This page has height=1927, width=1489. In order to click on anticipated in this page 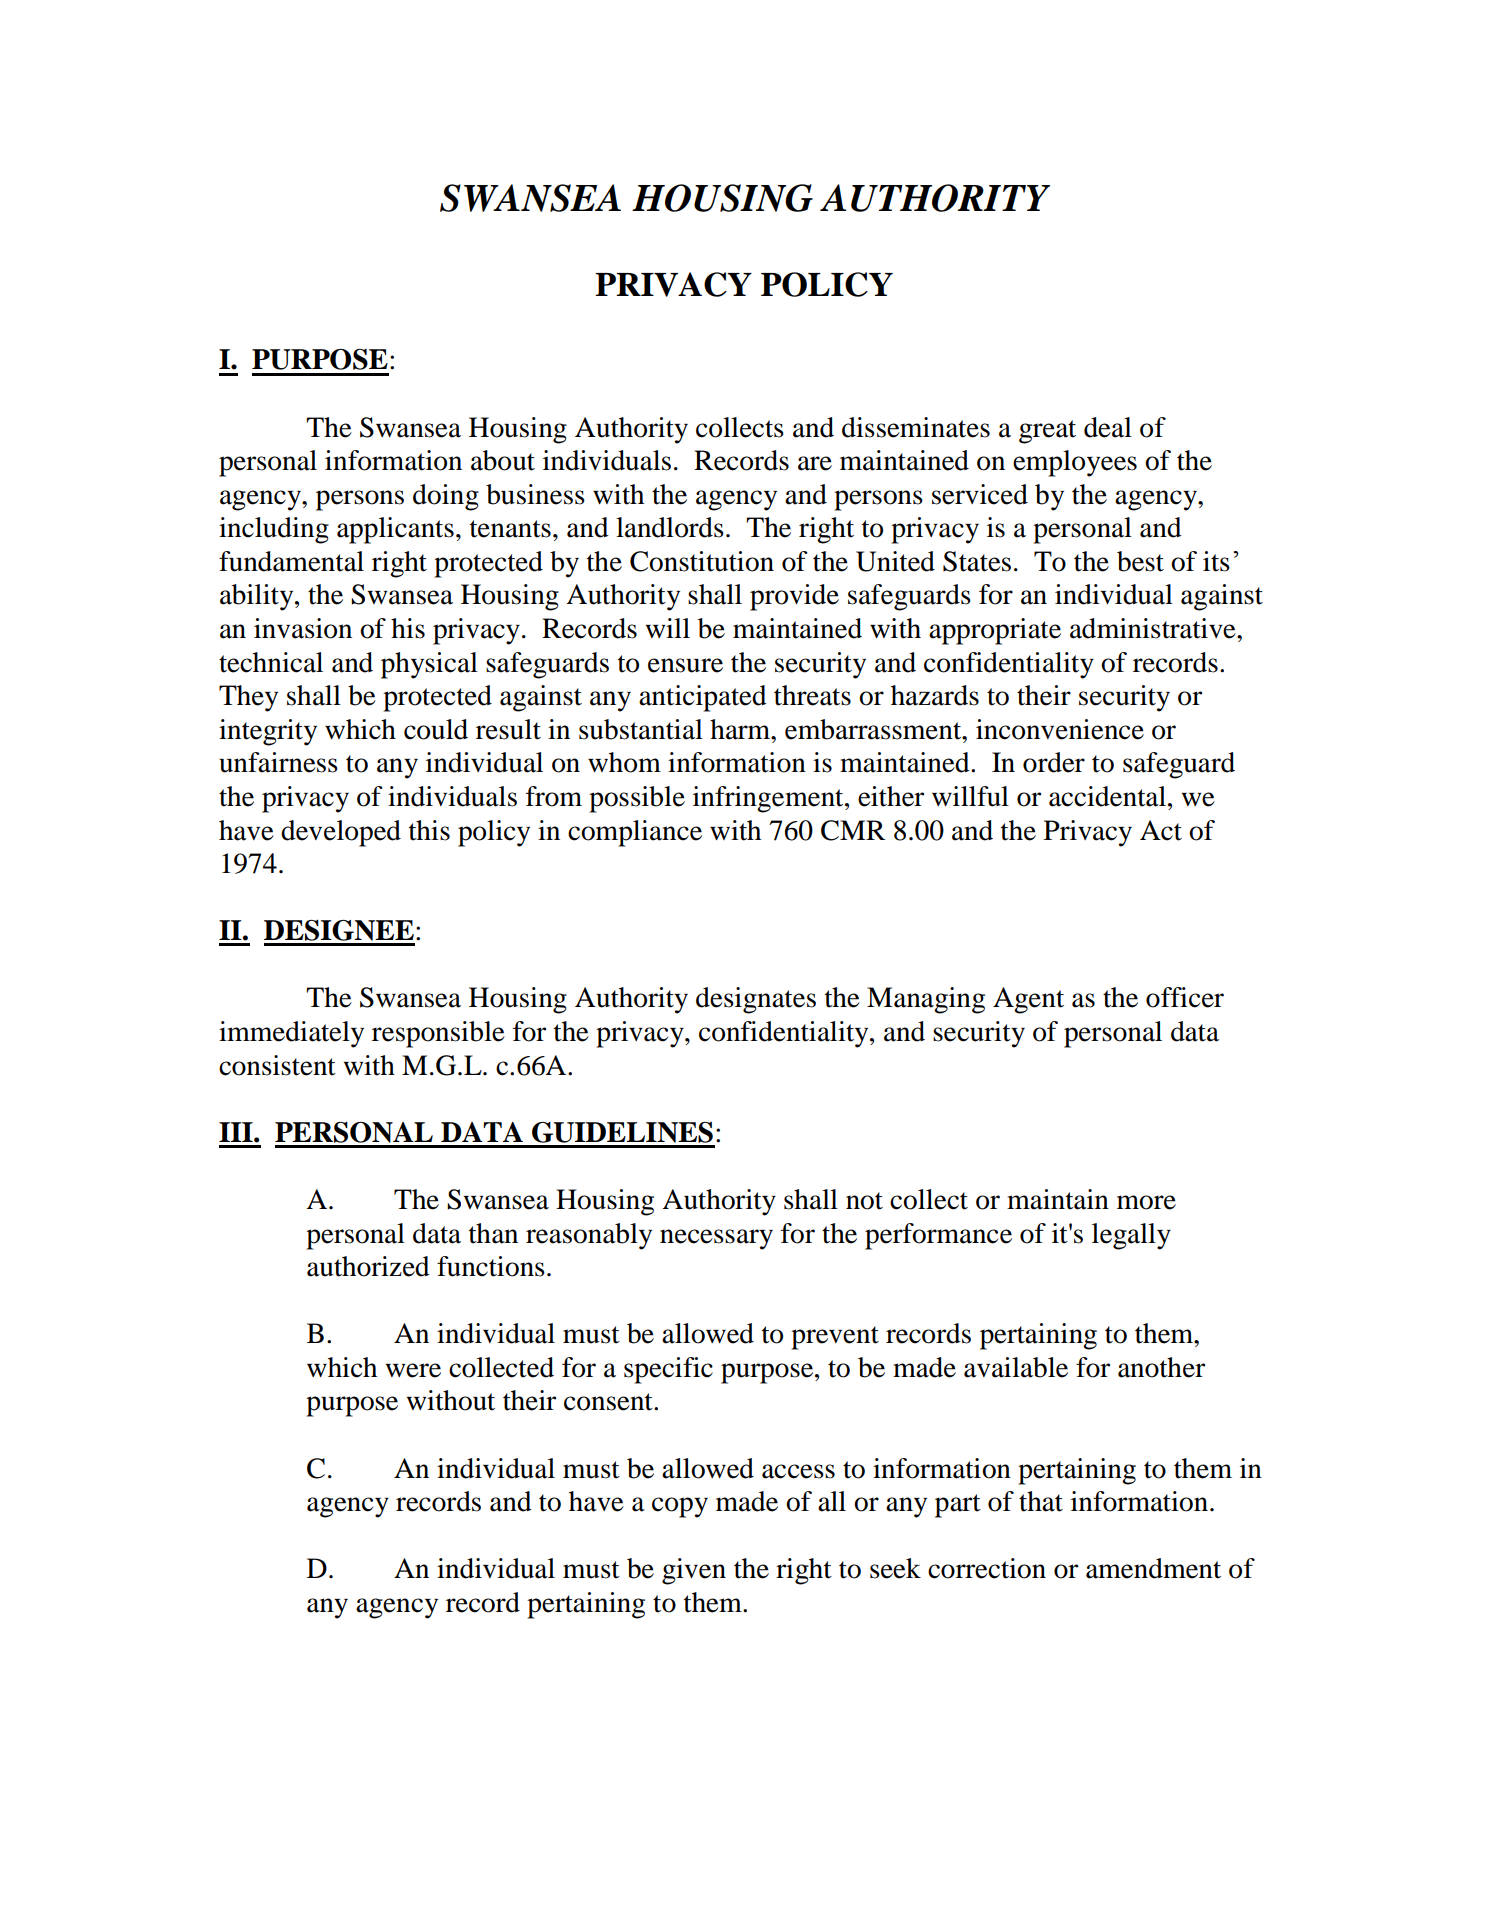, I will do `click(703, 698)`.
